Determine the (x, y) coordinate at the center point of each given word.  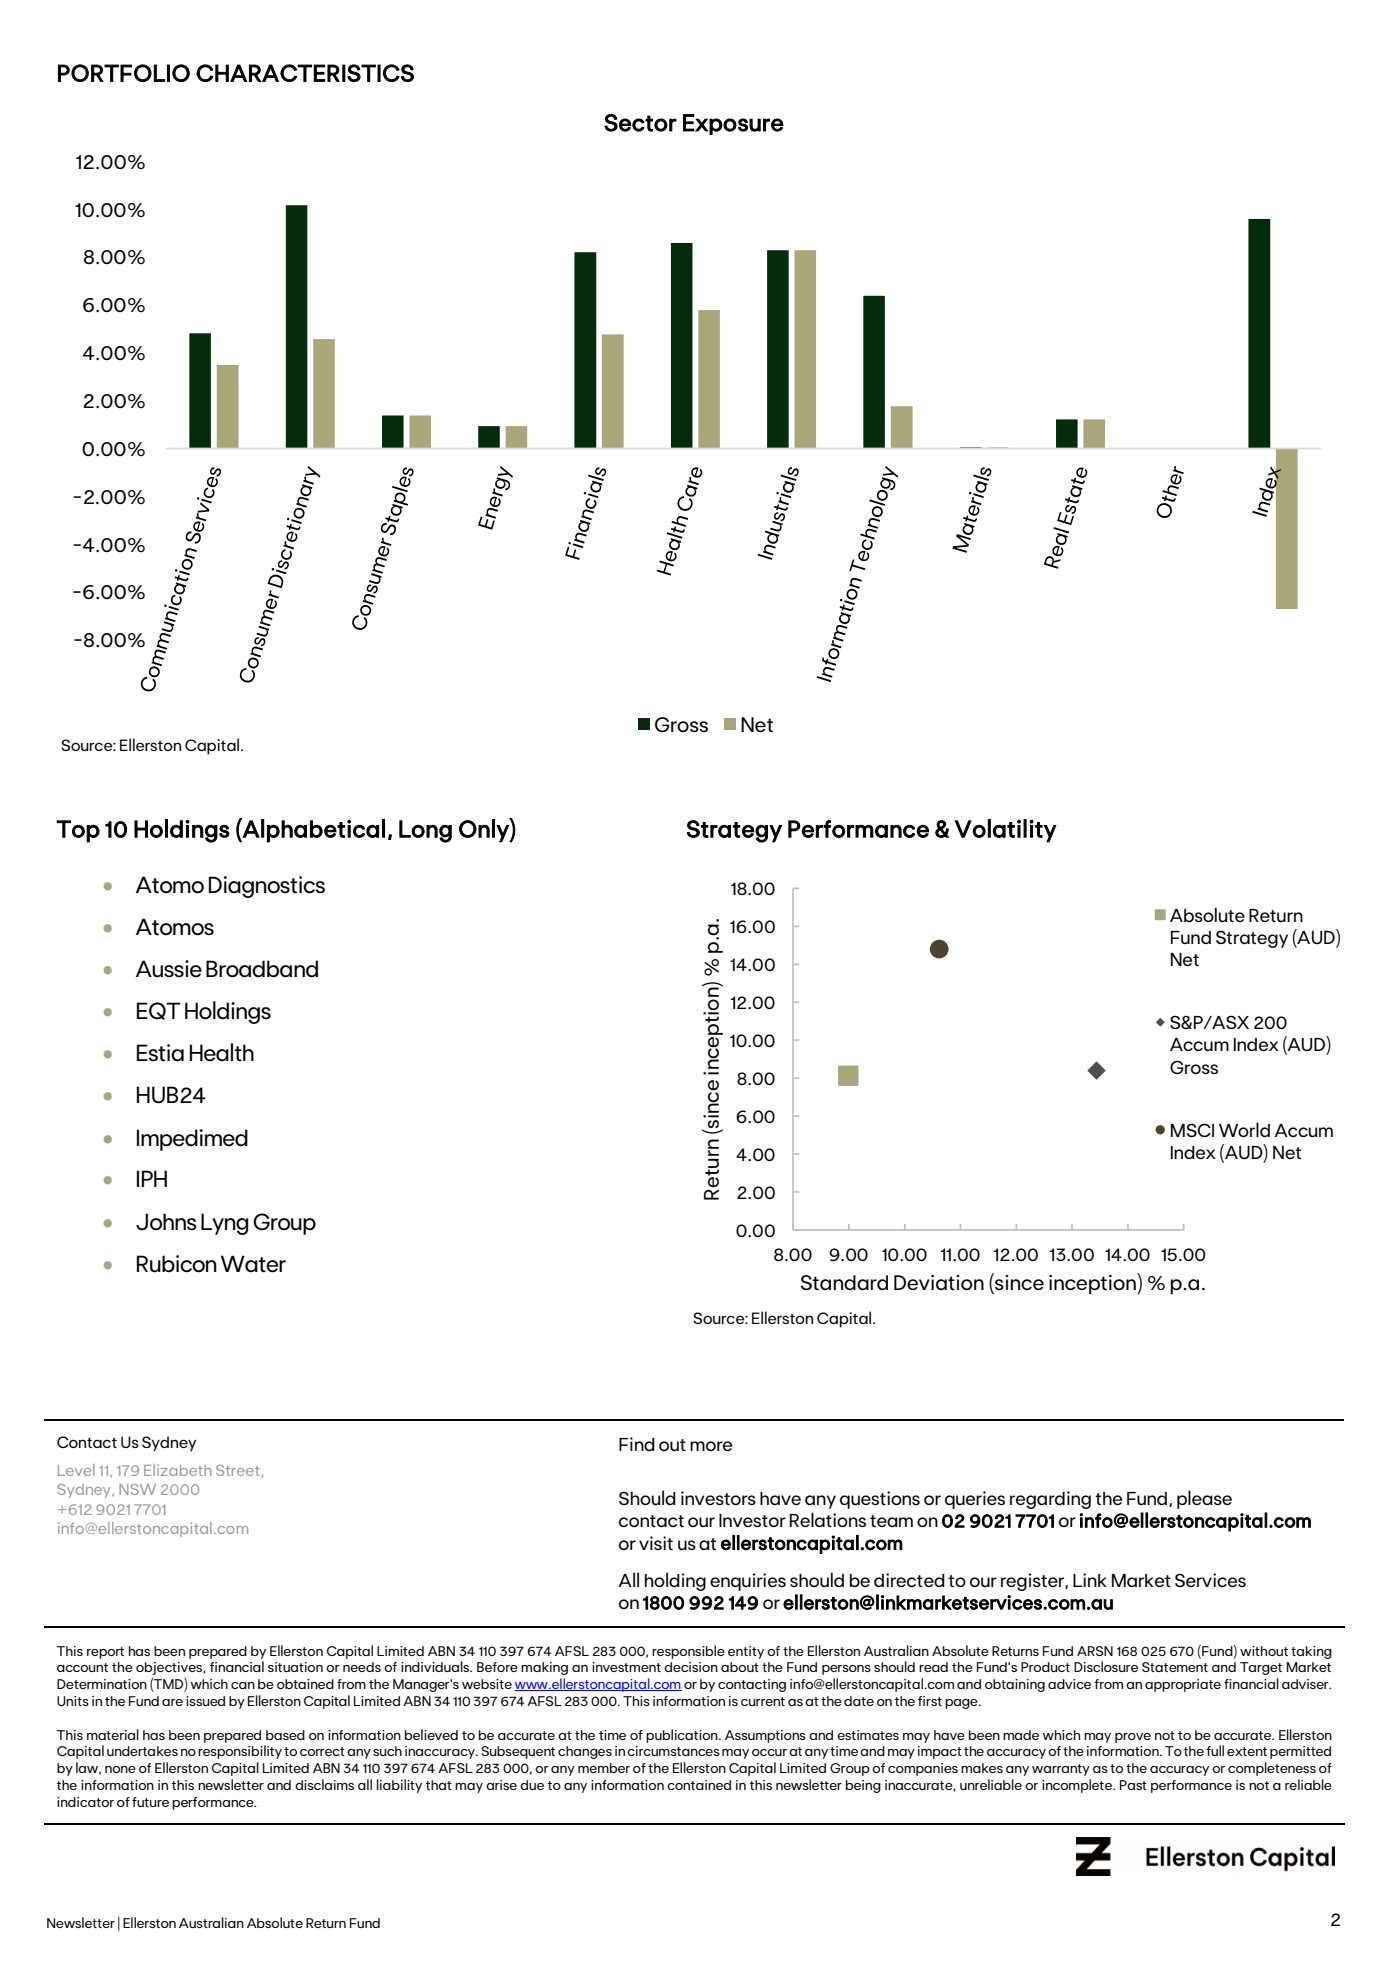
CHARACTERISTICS (305, 73)
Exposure (733, 124)
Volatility (1005, 831)
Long (425, 831)
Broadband (262, 969)
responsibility (240, 1752)
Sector (640, 123)
